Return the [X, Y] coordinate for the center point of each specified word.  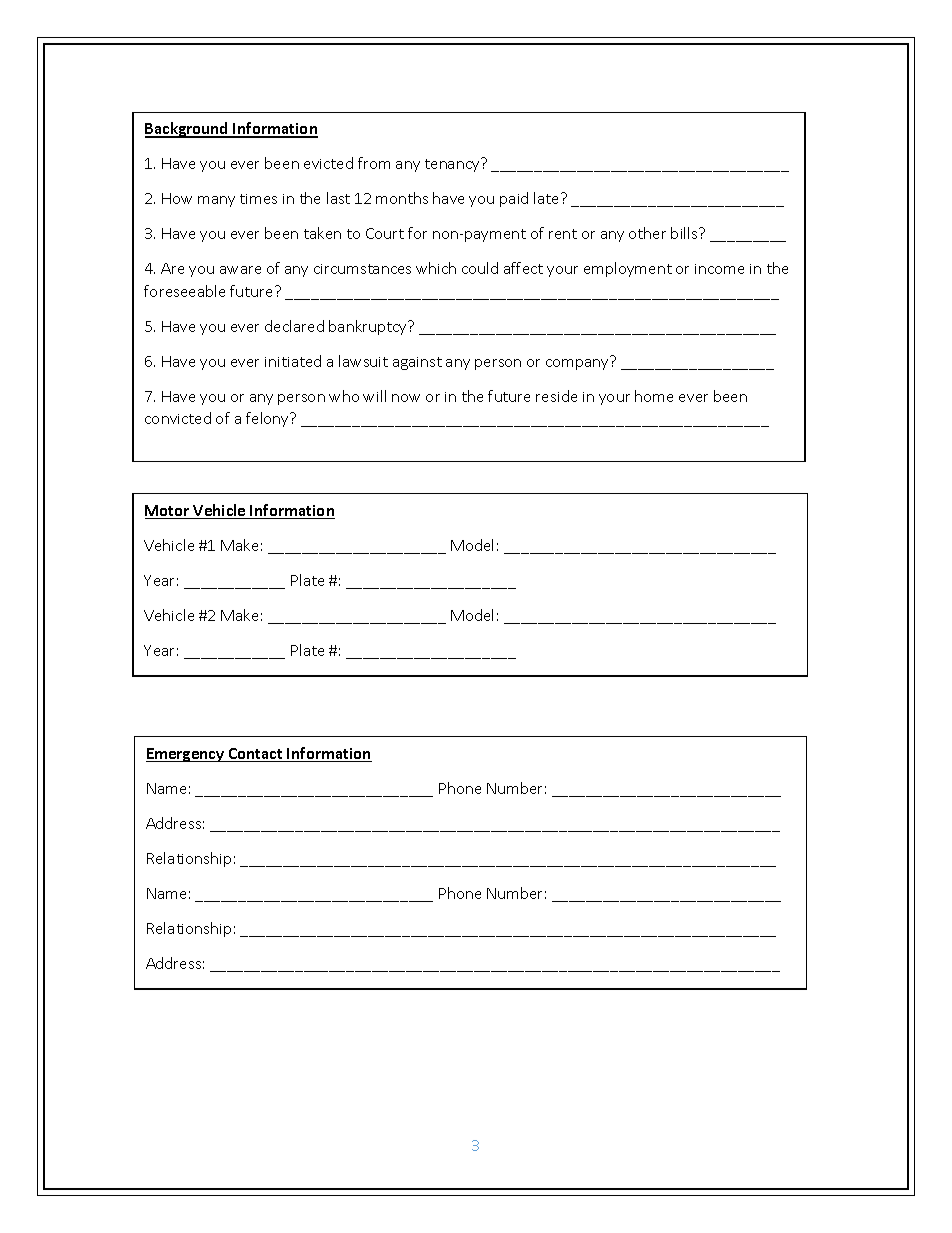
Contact [255, 755]
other [647, 233]
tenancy [453, 165]
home [654, 396]
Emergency [186, 755]
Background [187, 130]
